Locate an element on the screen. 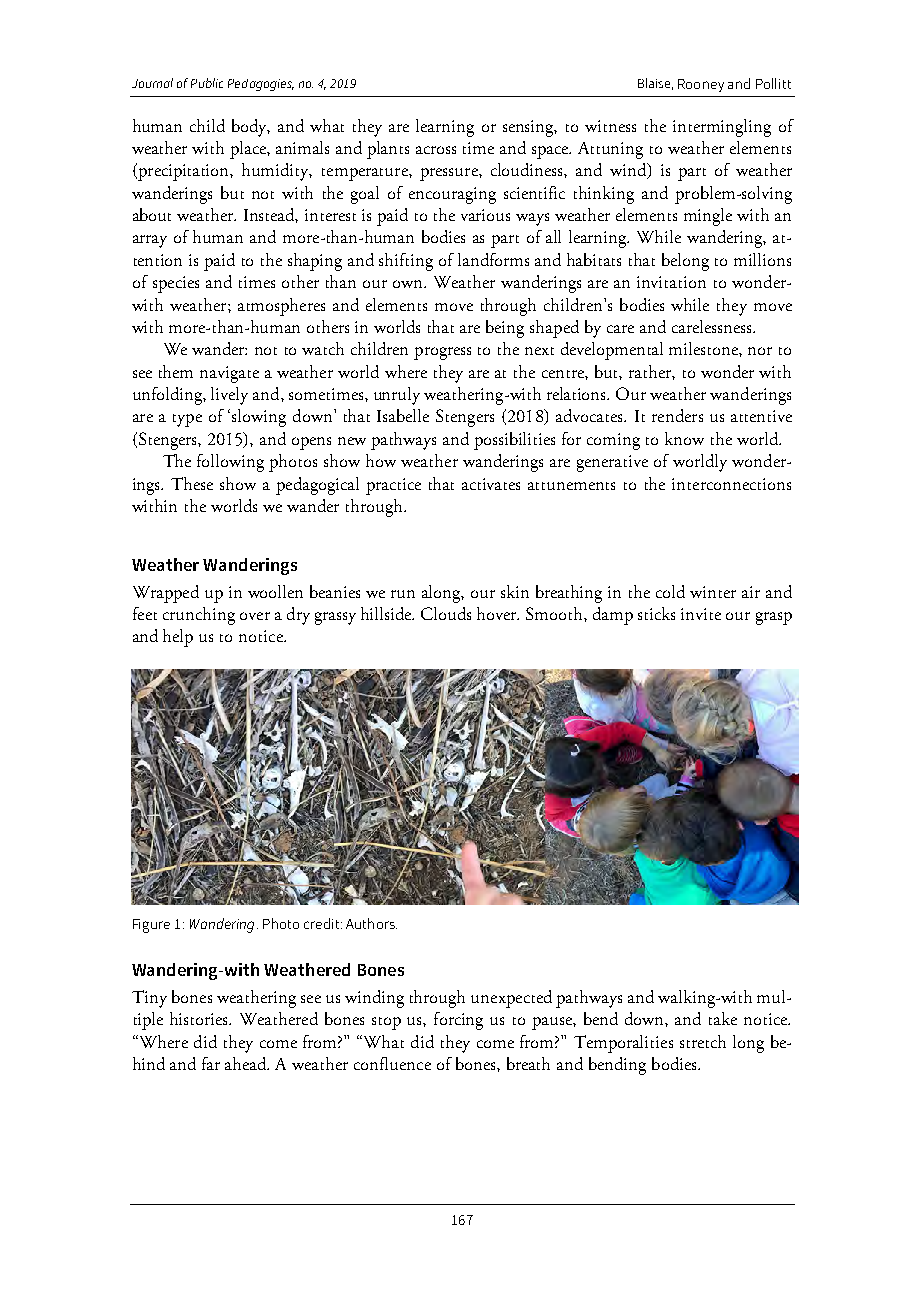  crunching is located at coordinates (199, 616).
